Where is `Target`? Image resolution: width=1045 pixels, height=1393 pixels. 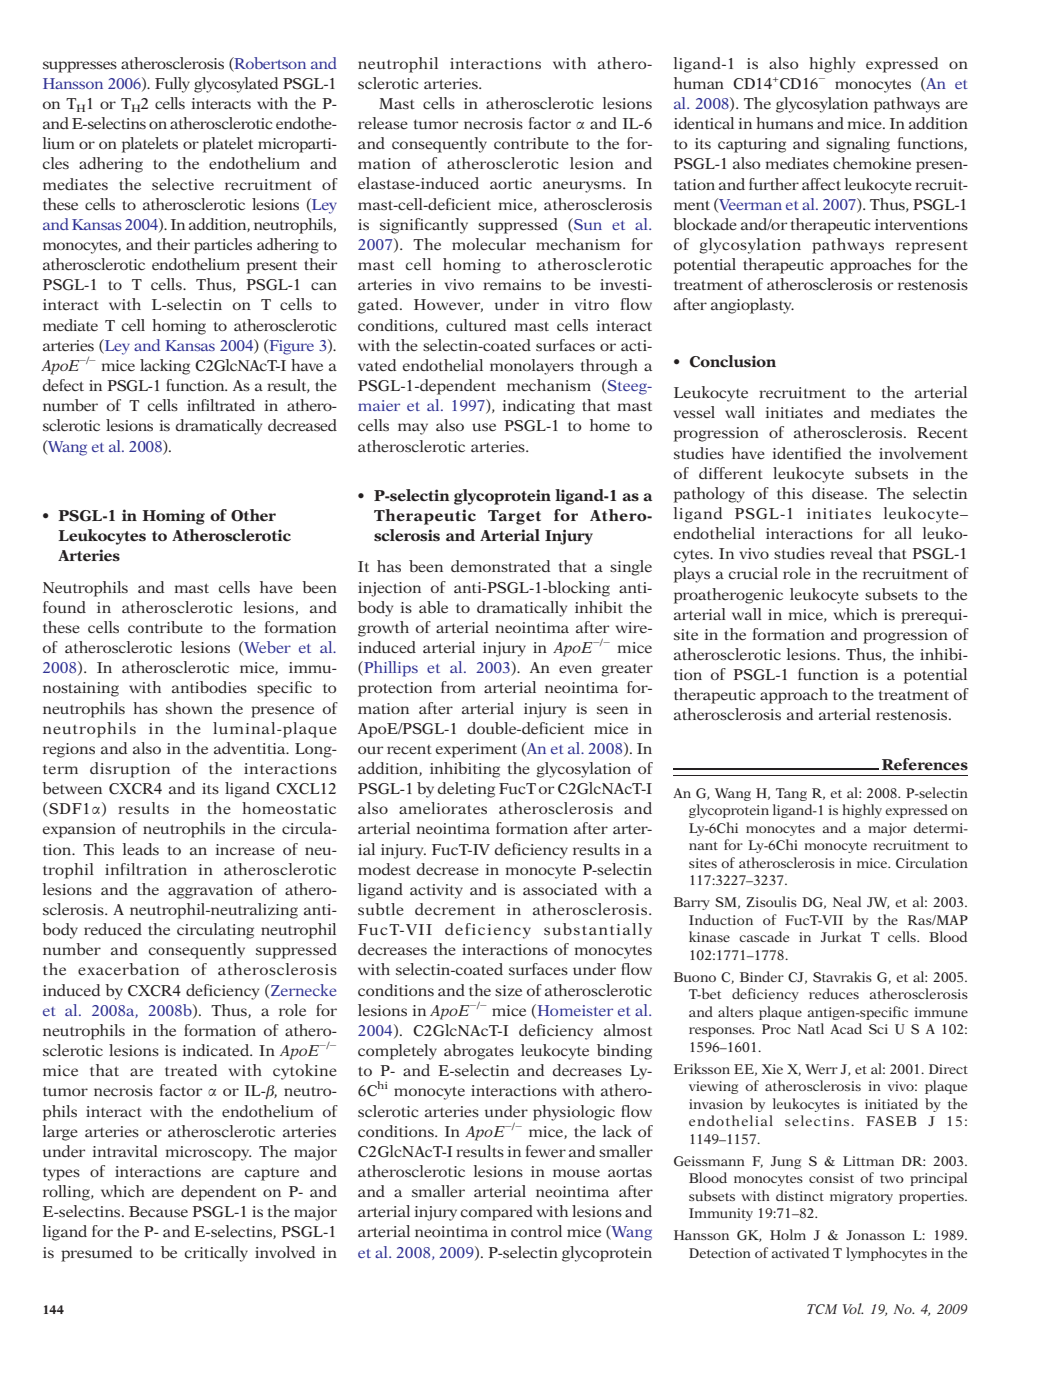 Target is located at coordinates (514, 517).
